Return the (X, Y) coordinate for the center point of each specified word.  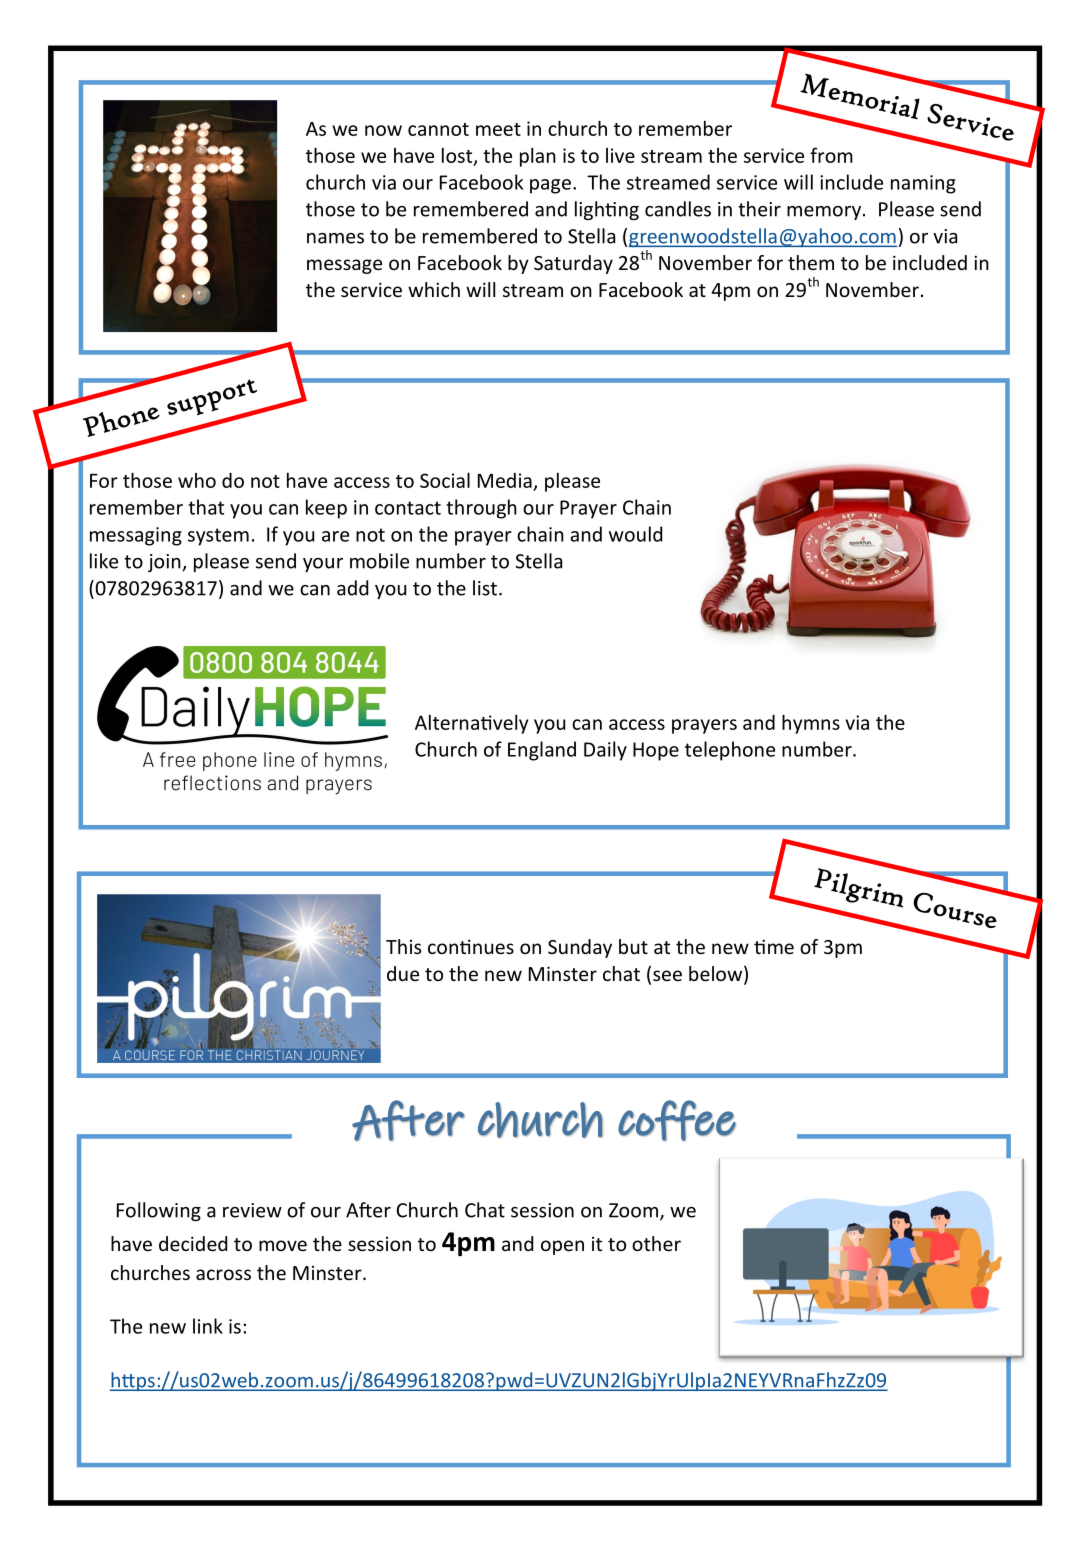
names (335, 238)
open (562, 1247)
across (223, 1274)
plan (538, 157)
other (656, 1243)
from (831, 155)
